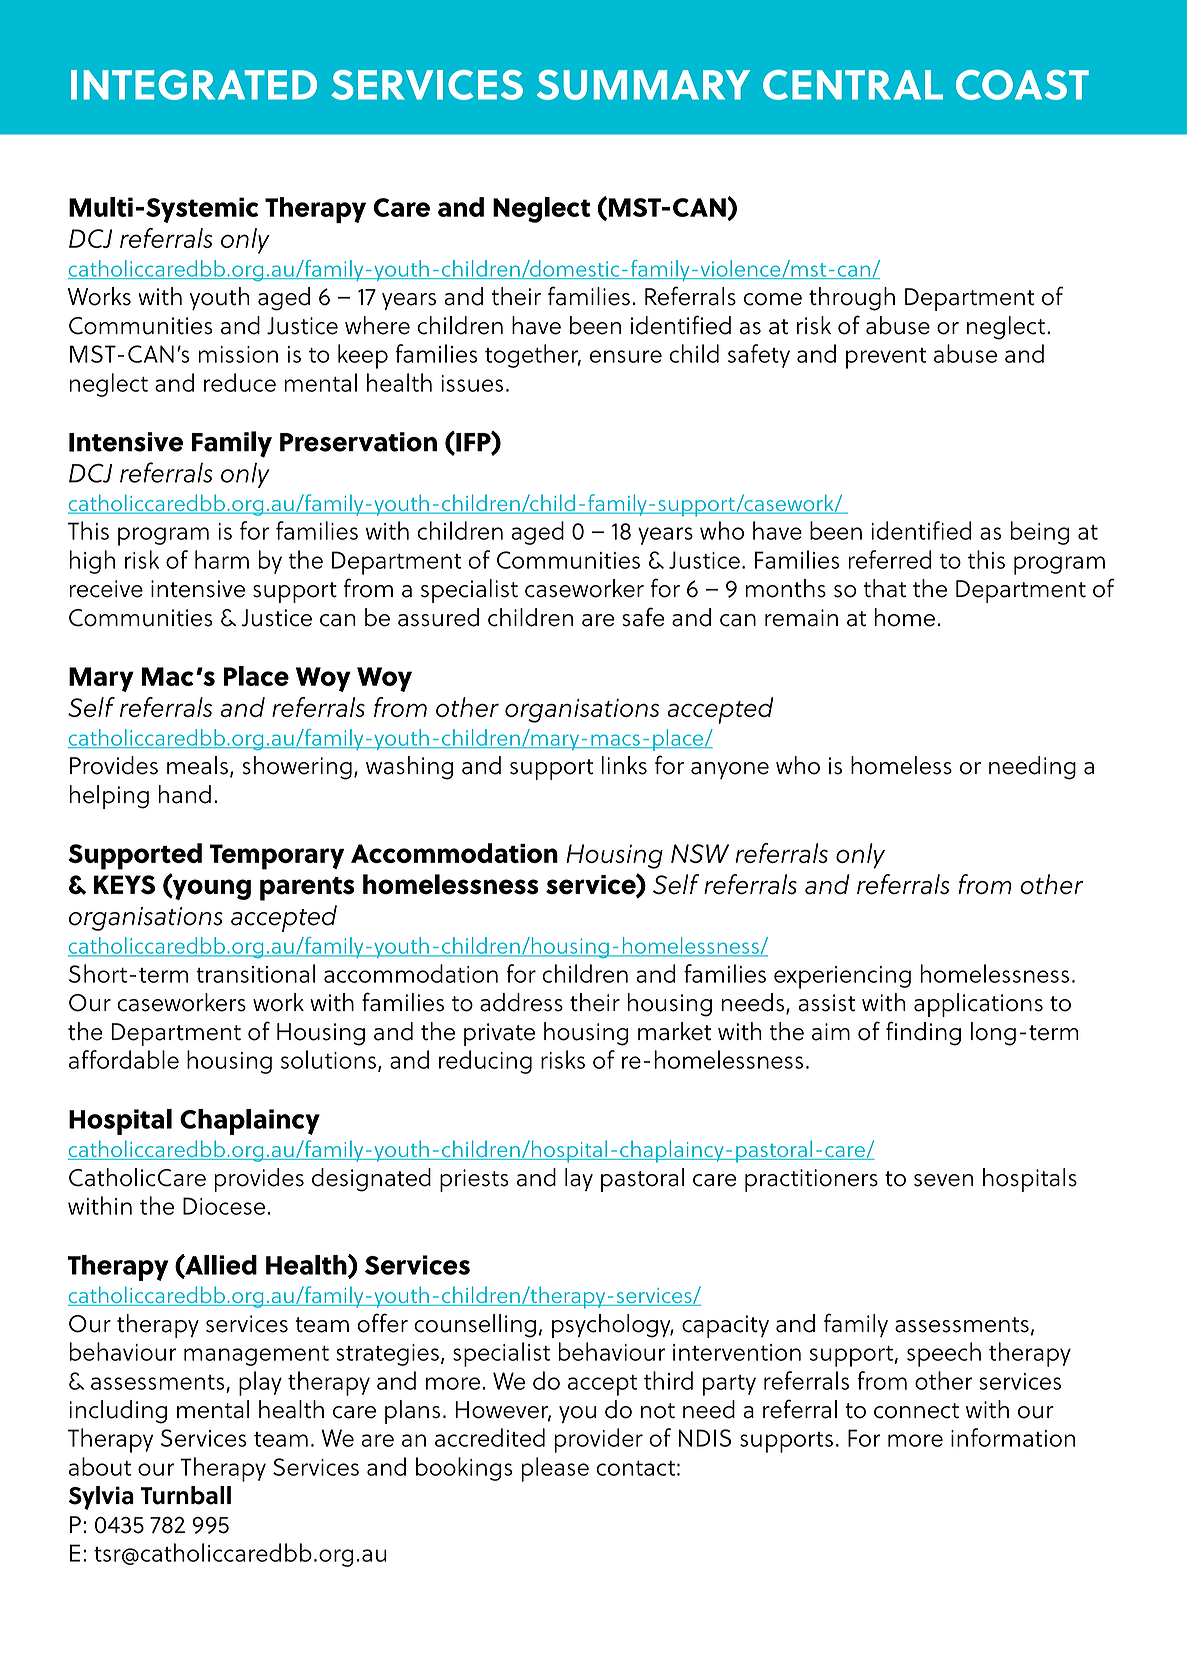 This image has width=1187, height=1679. I want to click on INTEGRATED, so click(194, 85).
